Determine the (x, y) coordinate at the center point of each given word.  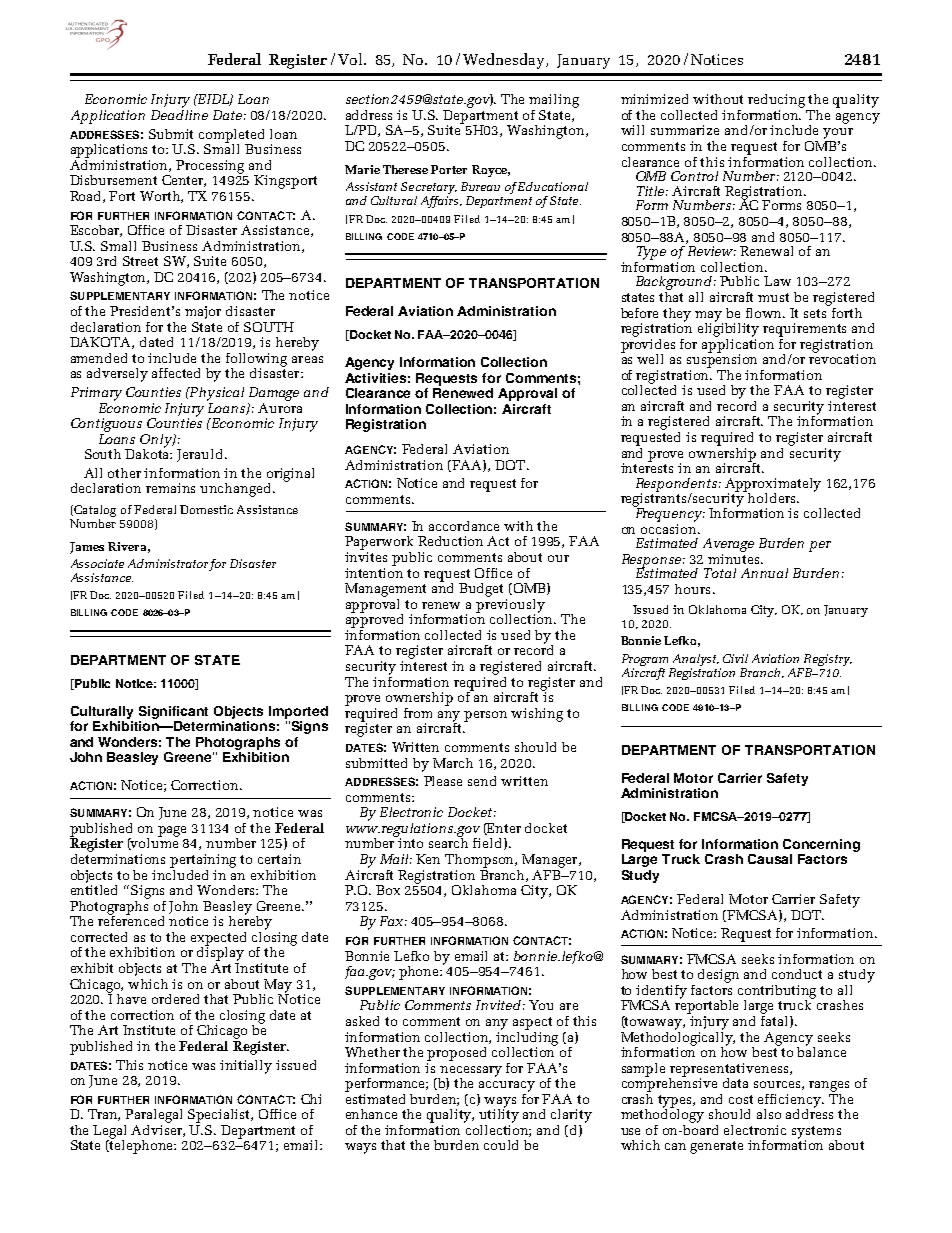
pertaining (203, 861)
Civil (735, 658)
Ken (428, 859)
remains (170, 488)
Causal (770, 859)
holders (772, 497)
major (203, 312)
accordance (464, 526)
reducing (776, 101)
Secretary (429, 189)
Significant (173, 712)
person (485, 716)
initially (246, 1067)
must (773, 297)
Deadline (179, 113)
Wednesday (505, 61)
